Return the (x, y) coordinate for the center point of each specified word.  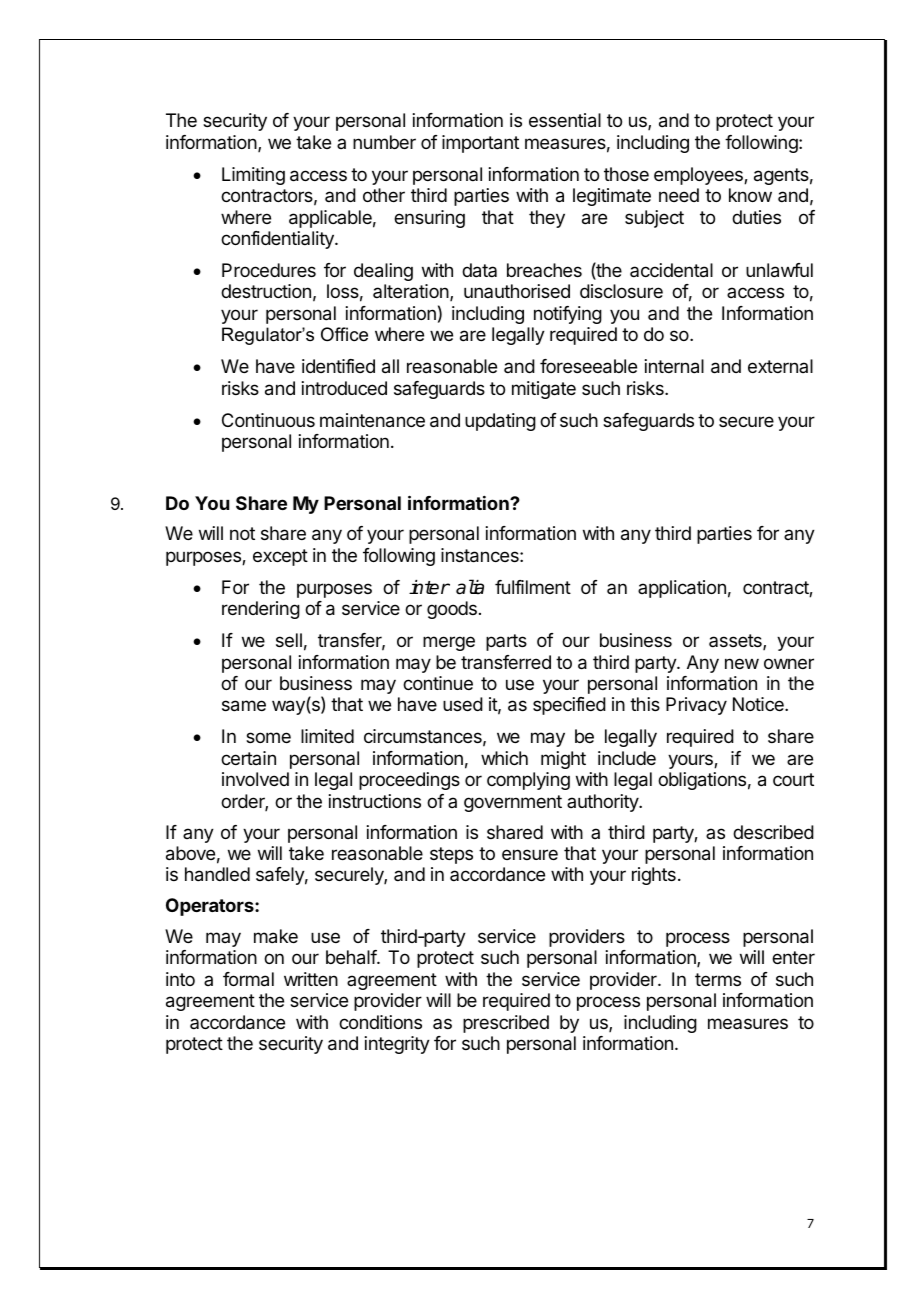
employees (699, 176)
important (480, 144)
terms (718, 979)
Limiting (253, 176)
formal (248, 979)
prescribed (506, 1024)
